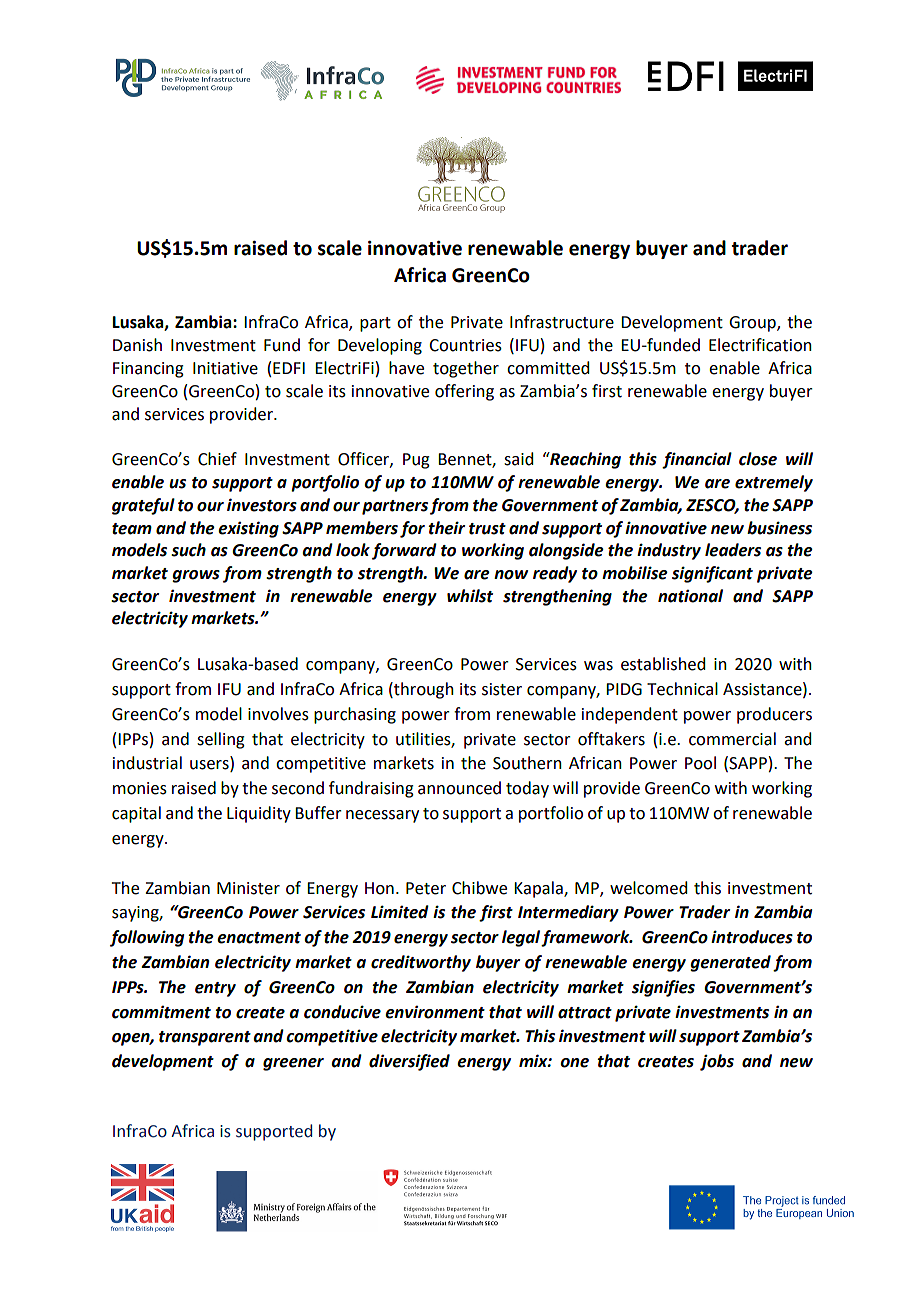 The width and height of the document is (924, 1308). Describe the element at coordinates (712, 574) in the document. I see `significant` at that location.
